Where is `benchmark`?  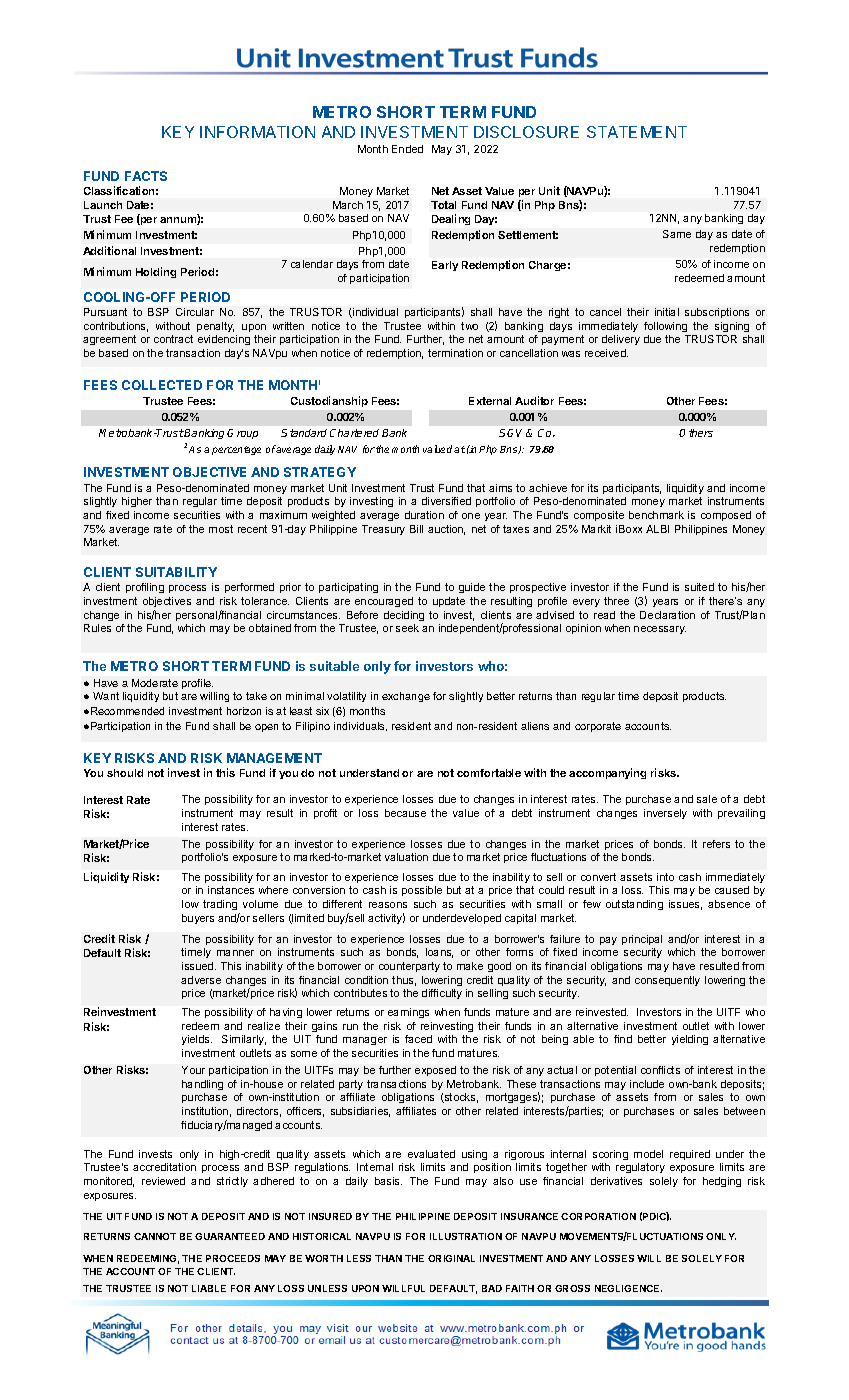
benchmark is located at coordinates (656, 515).
